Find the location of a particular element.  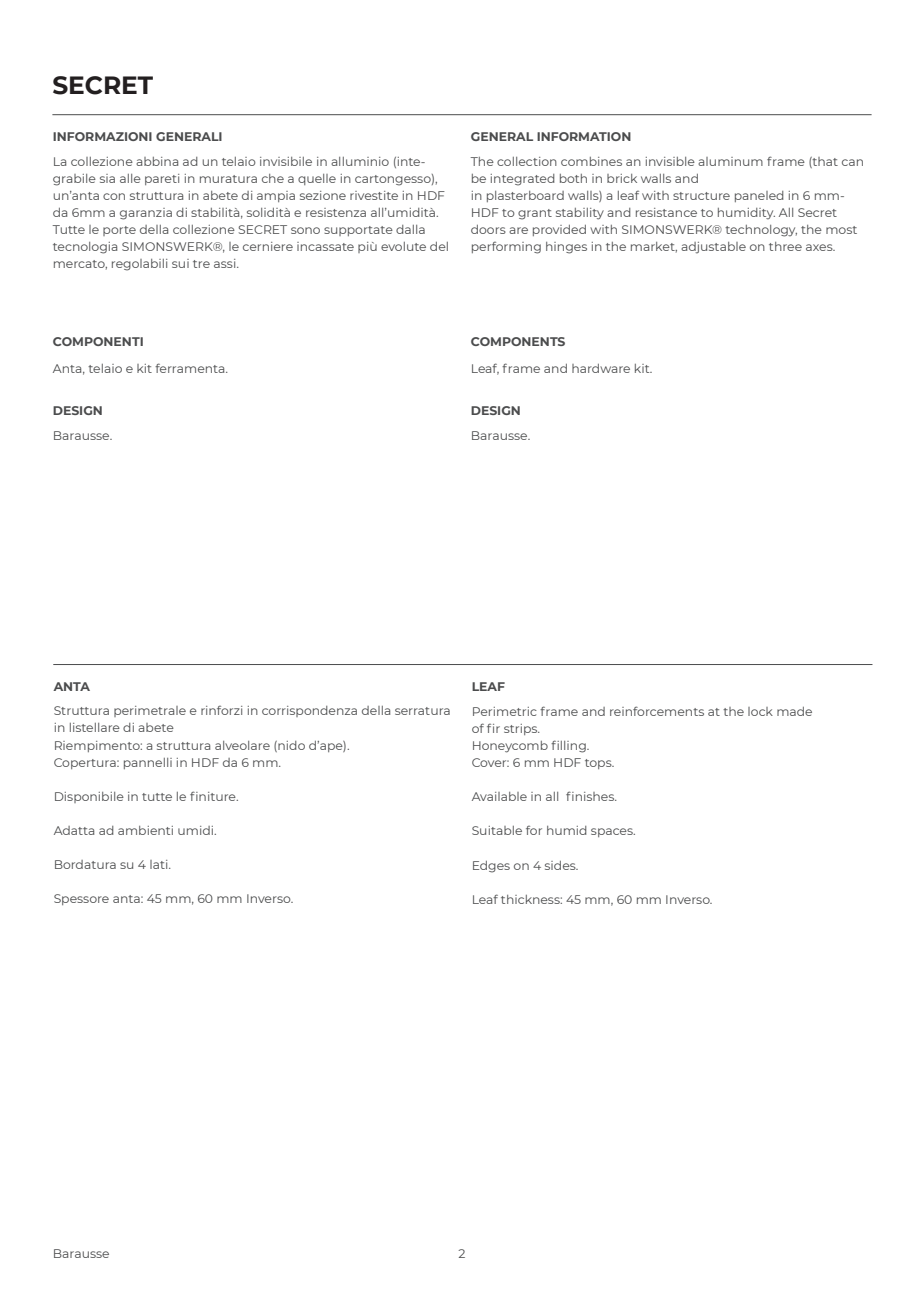

collection is located at coordinates (527, 161).
